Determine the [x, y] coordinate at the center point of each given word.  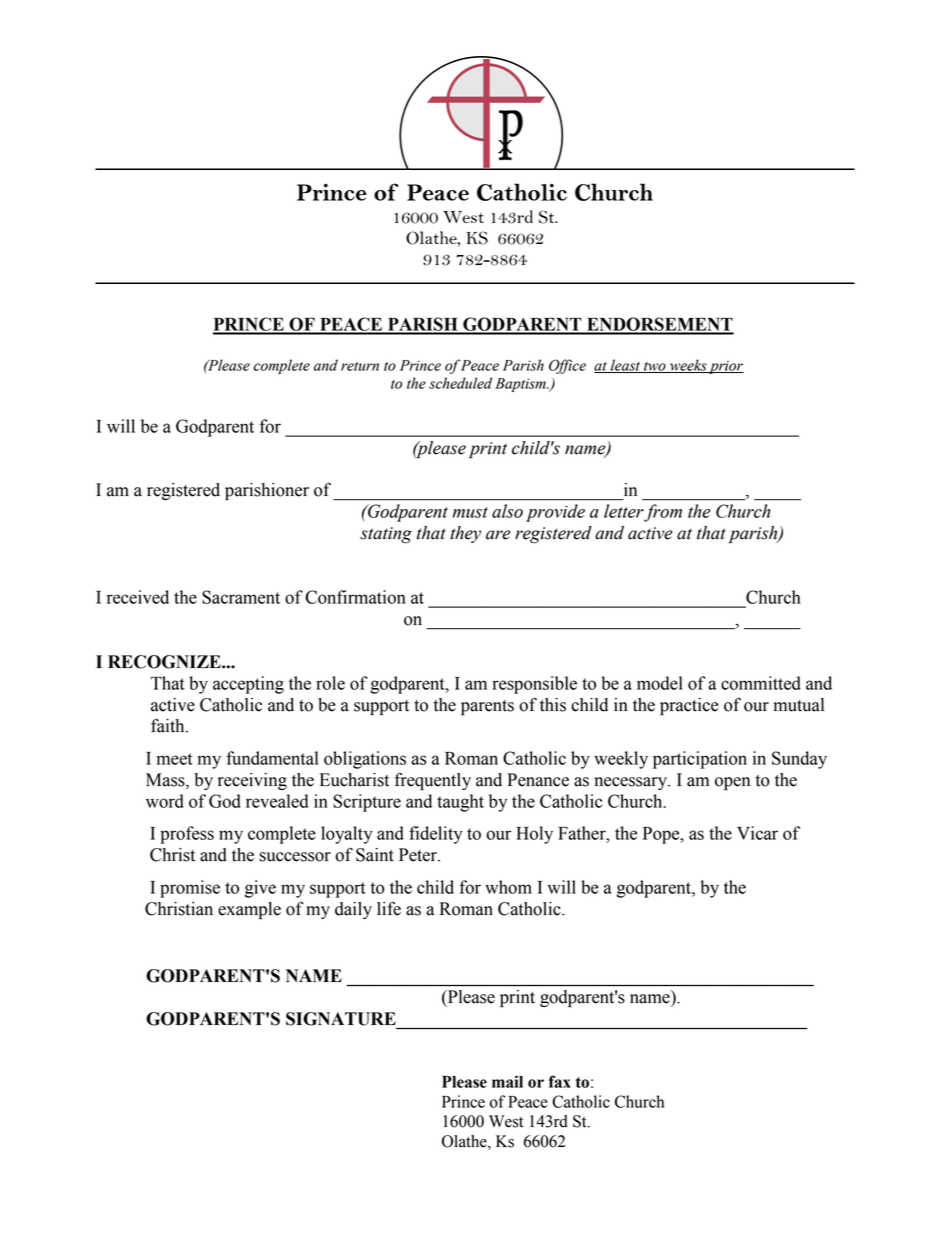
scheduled [460, 383]
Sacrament [241, 597]
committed [761, 683]
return [360, 366]
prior [725, 367]
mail [507, 1081]
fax [560, 1081]
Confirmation [355, 597]
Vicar [757, 833]
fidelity [436, 835]
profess [187, 835]
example [249, 910]
